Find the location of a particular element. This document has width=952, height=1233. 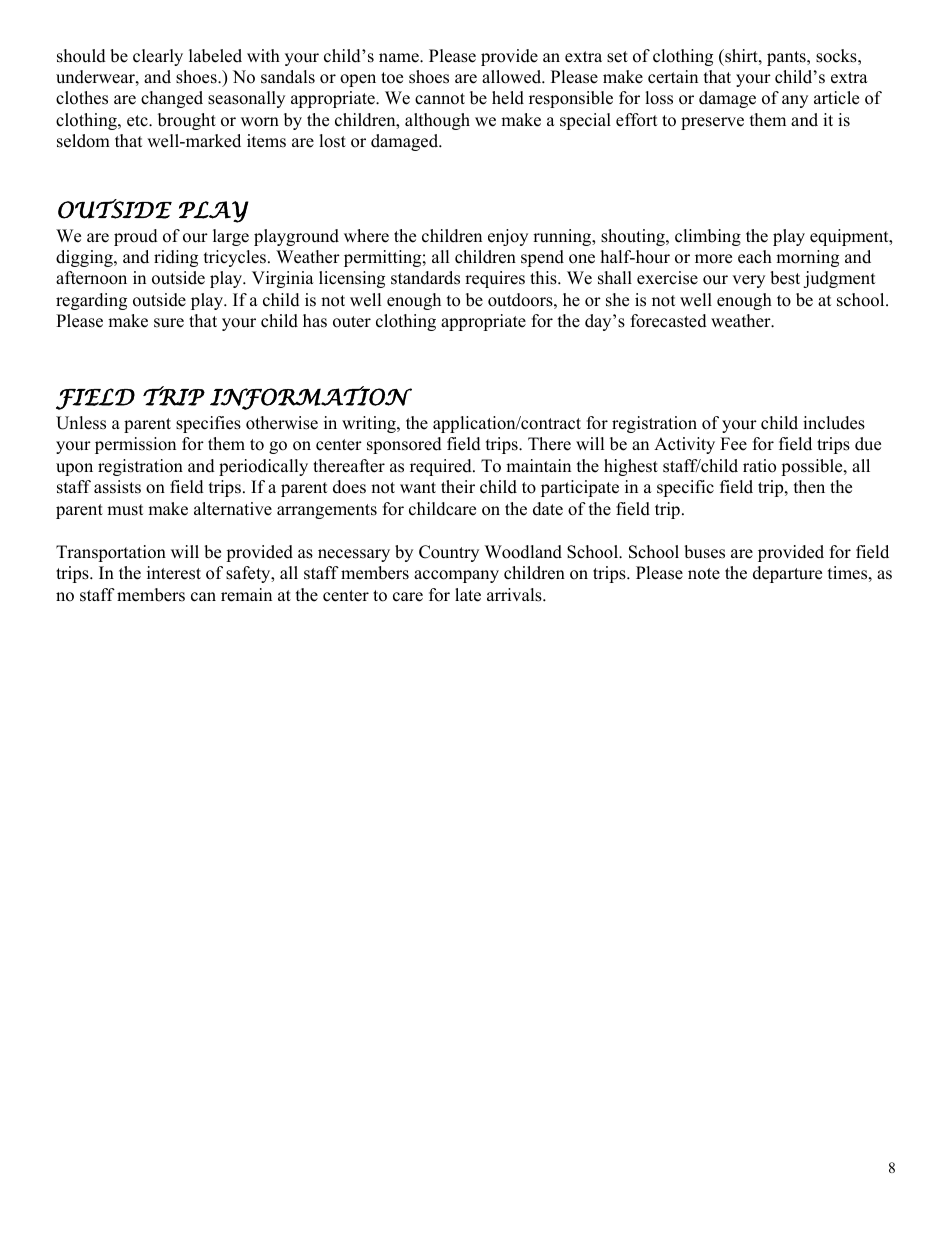

accompany is located at coordinates (456, 576).
